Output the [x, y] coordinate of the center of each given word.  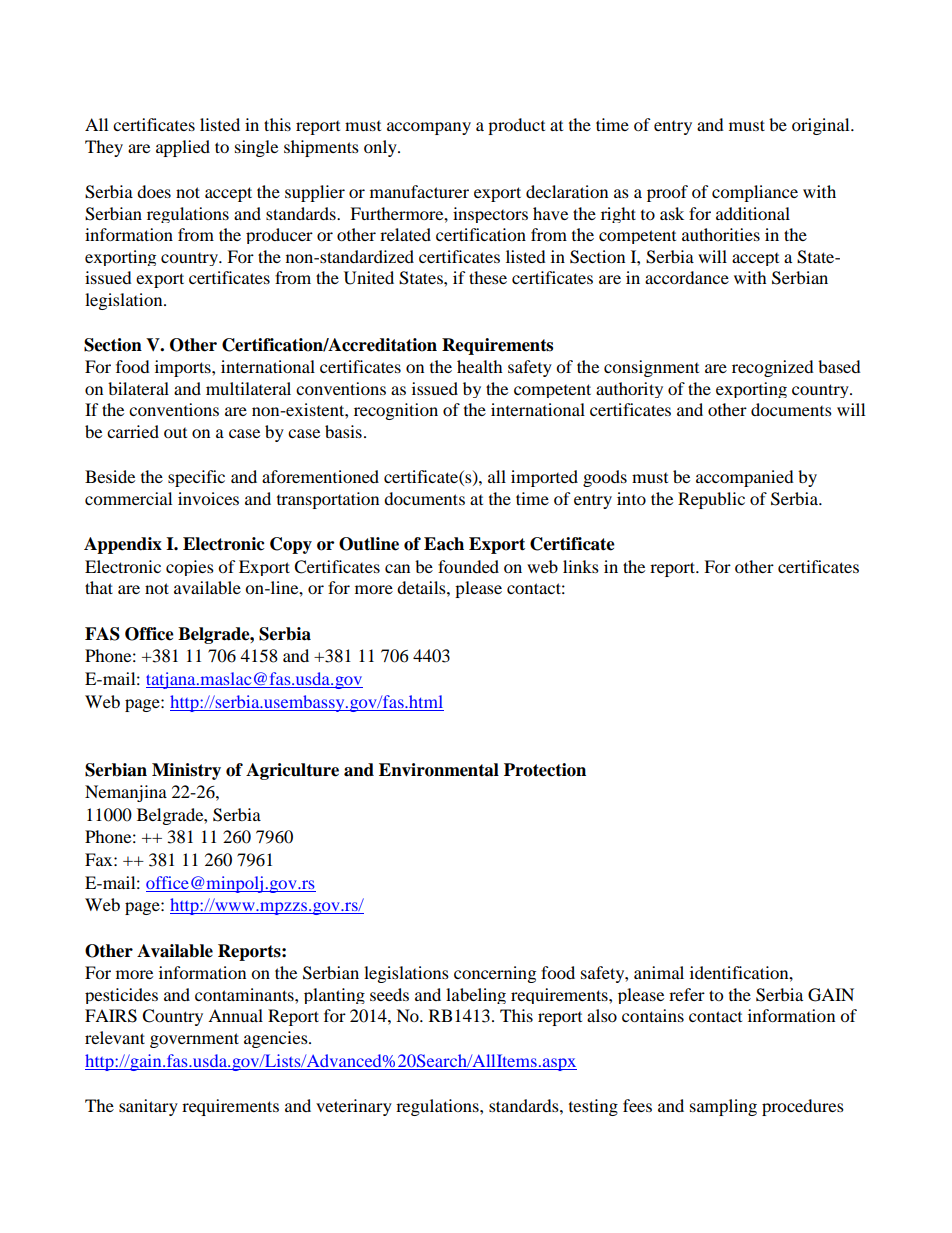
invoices [208, 498]
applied [183, 148]
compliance [755, 193]
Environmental [439, 770]
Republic [711, 500]
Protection [545, 770]
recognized [773, 368]
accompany [429, 128]
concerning [495, 974]
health [480, 366]
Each [444, 544]
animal [659, 972]
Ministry [186, 771]
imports [184, 368]
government [194, 1040]
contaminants [245, 994]
